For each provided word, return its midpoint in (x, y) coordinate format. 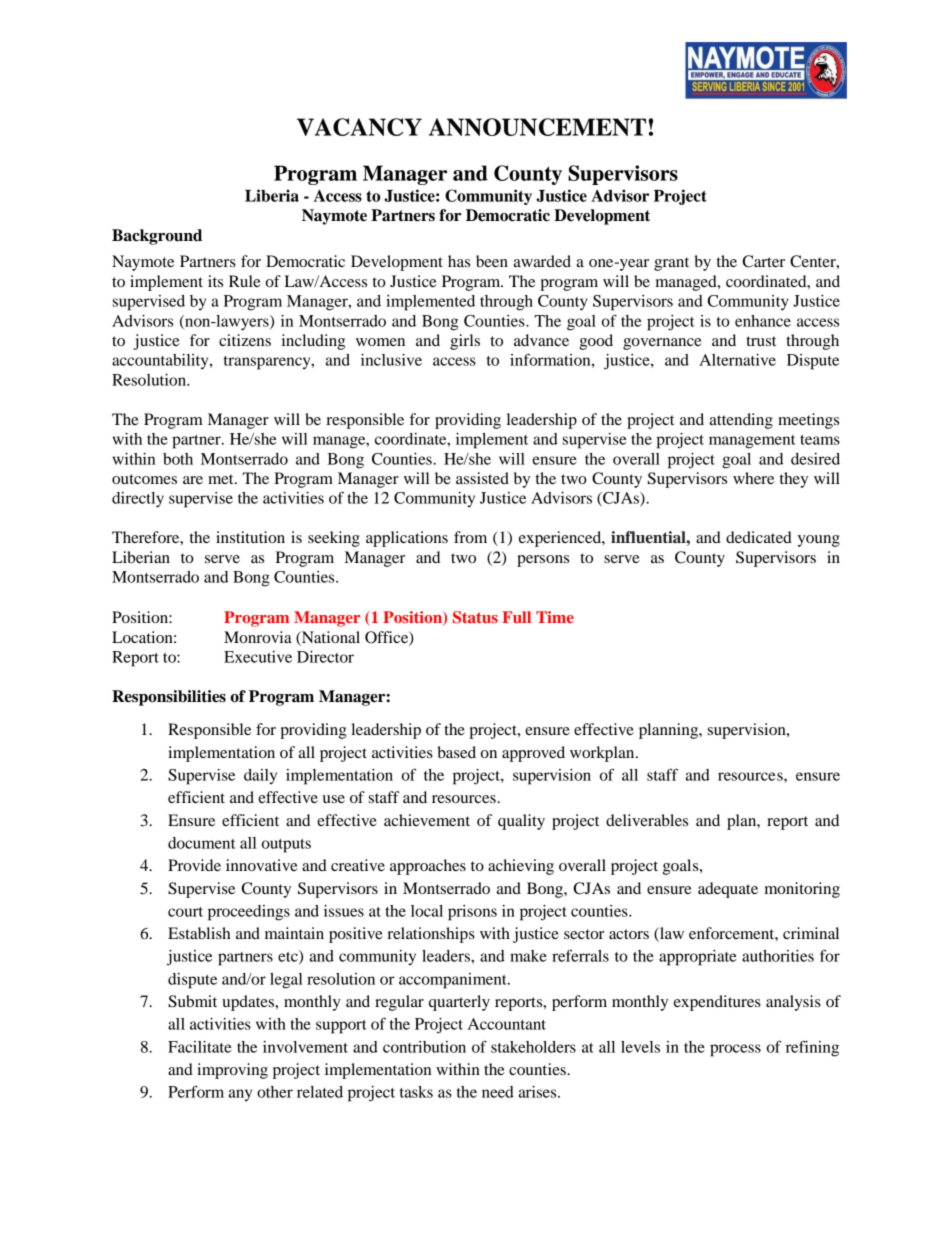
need (498, 1092)
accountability (161, 361)
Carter (763, 261)
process (735, 1050)
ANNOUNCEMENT (537, 127)
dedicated (759, 537)
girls (465, 342)
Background (157, 237)
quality (521, 822)
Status (475, 617)
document (201, 843)
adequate (728, 890)
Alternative (737, 360)
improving (232, 1071)
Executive (258, 657)
